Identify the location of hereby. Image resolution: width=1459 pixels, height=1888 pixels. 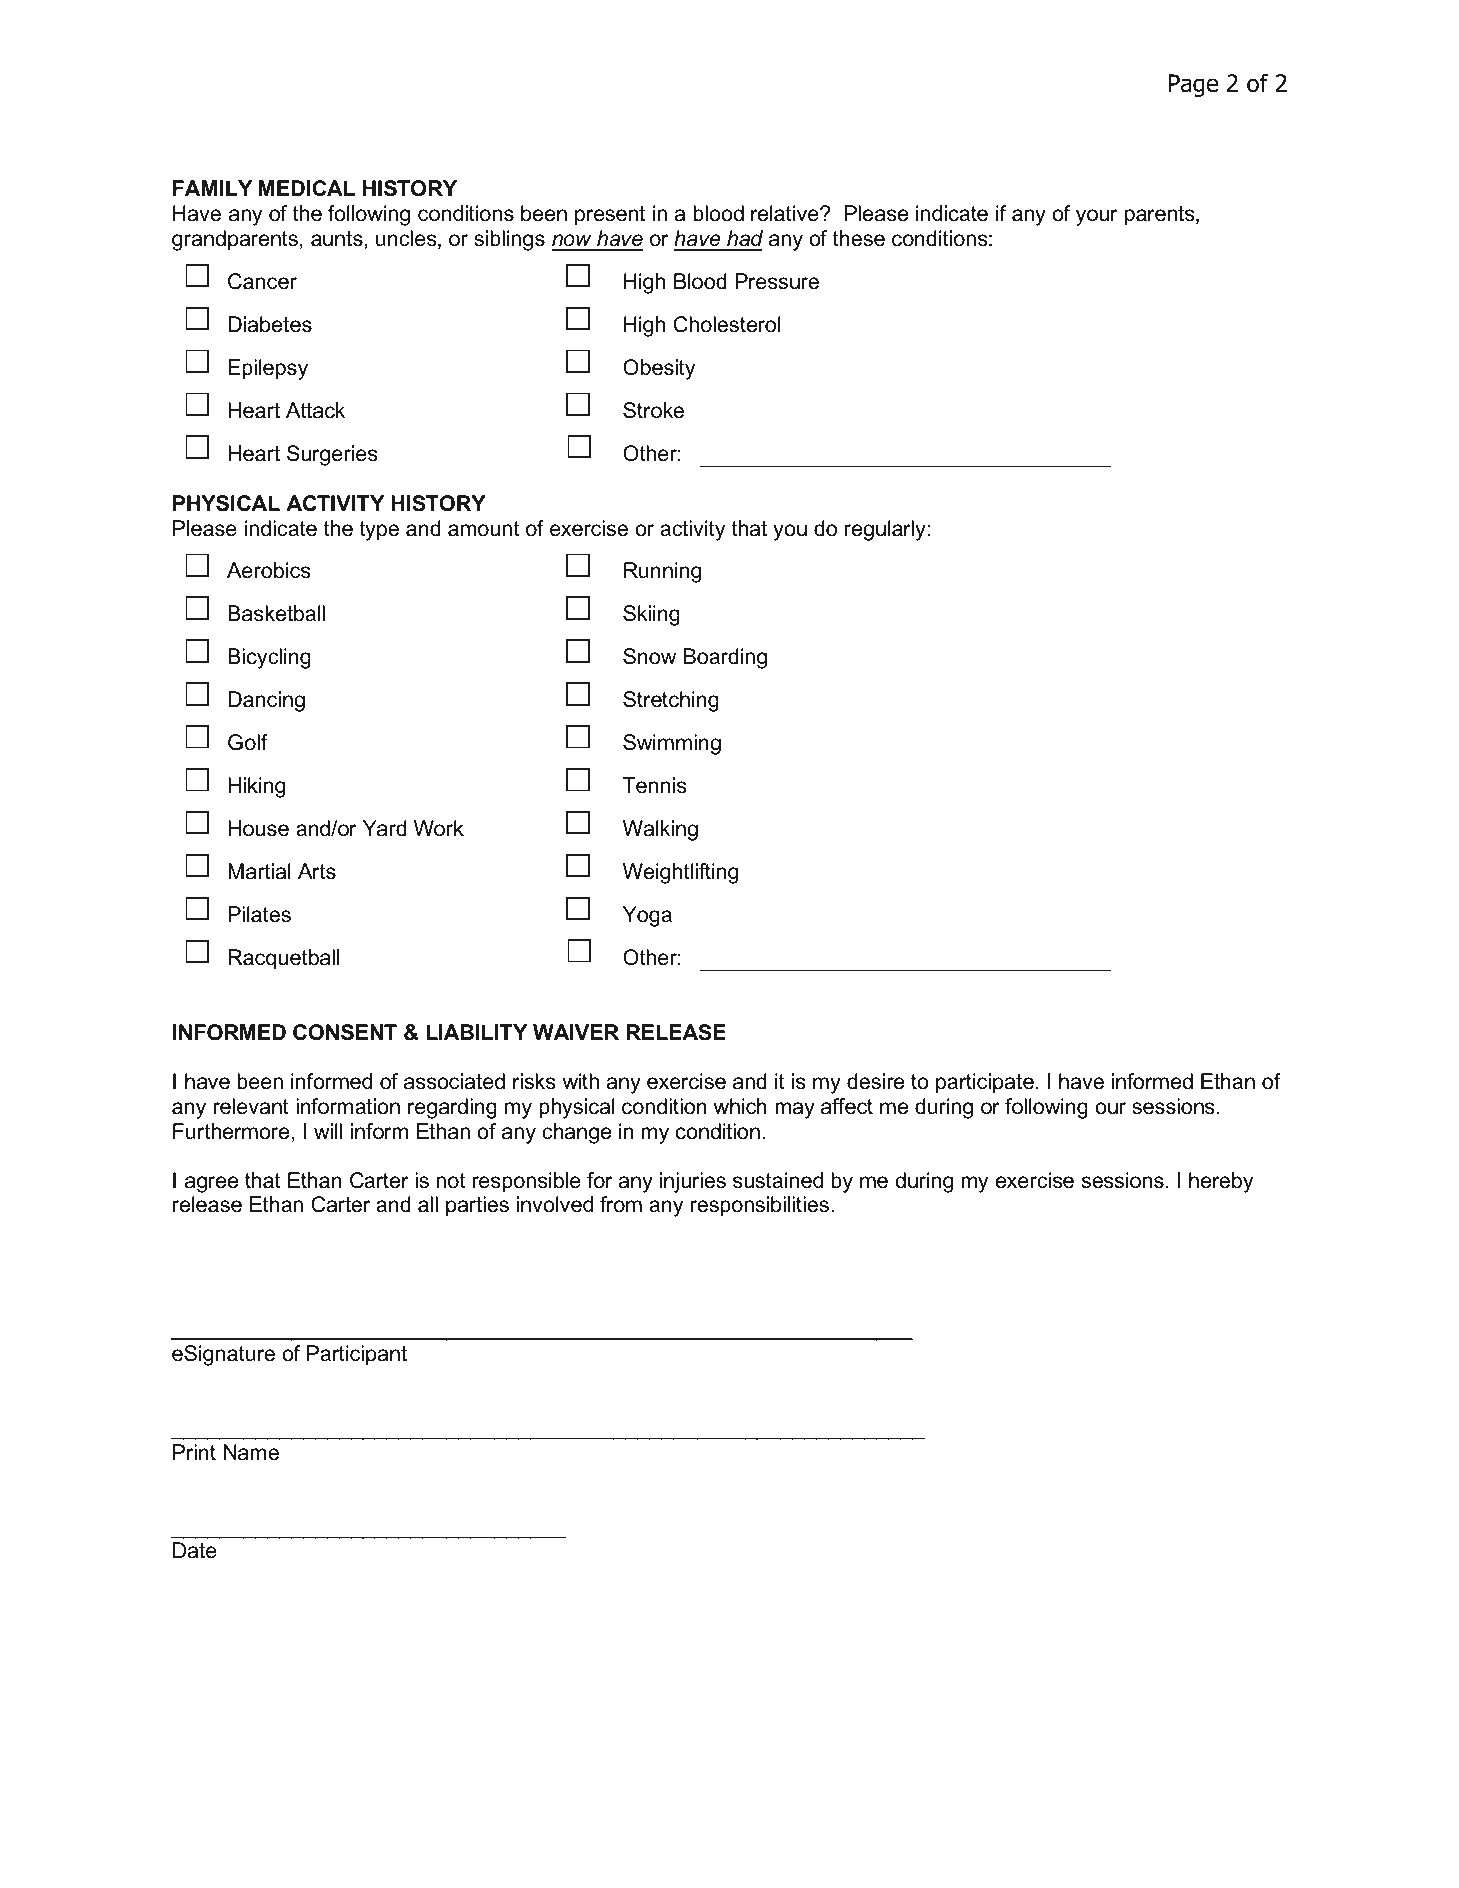
(1221, 1182).
